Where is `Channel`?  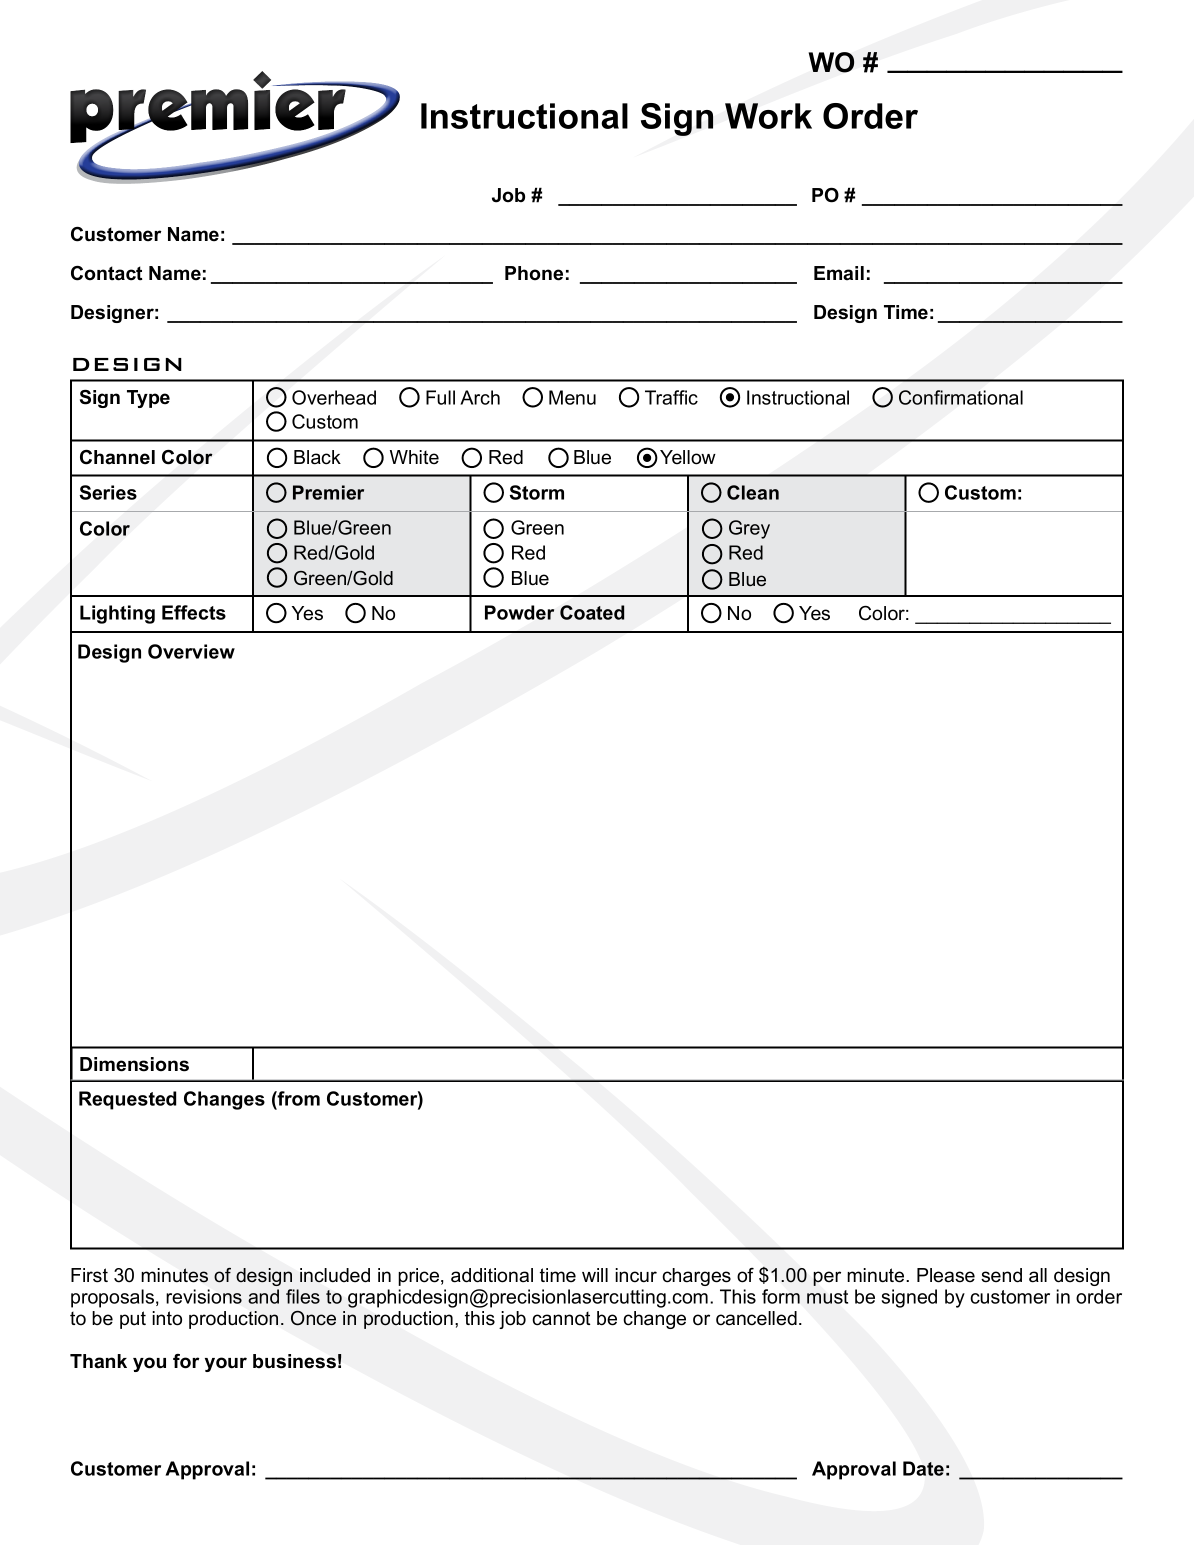
Channel is located at coordinates (117, 457).
